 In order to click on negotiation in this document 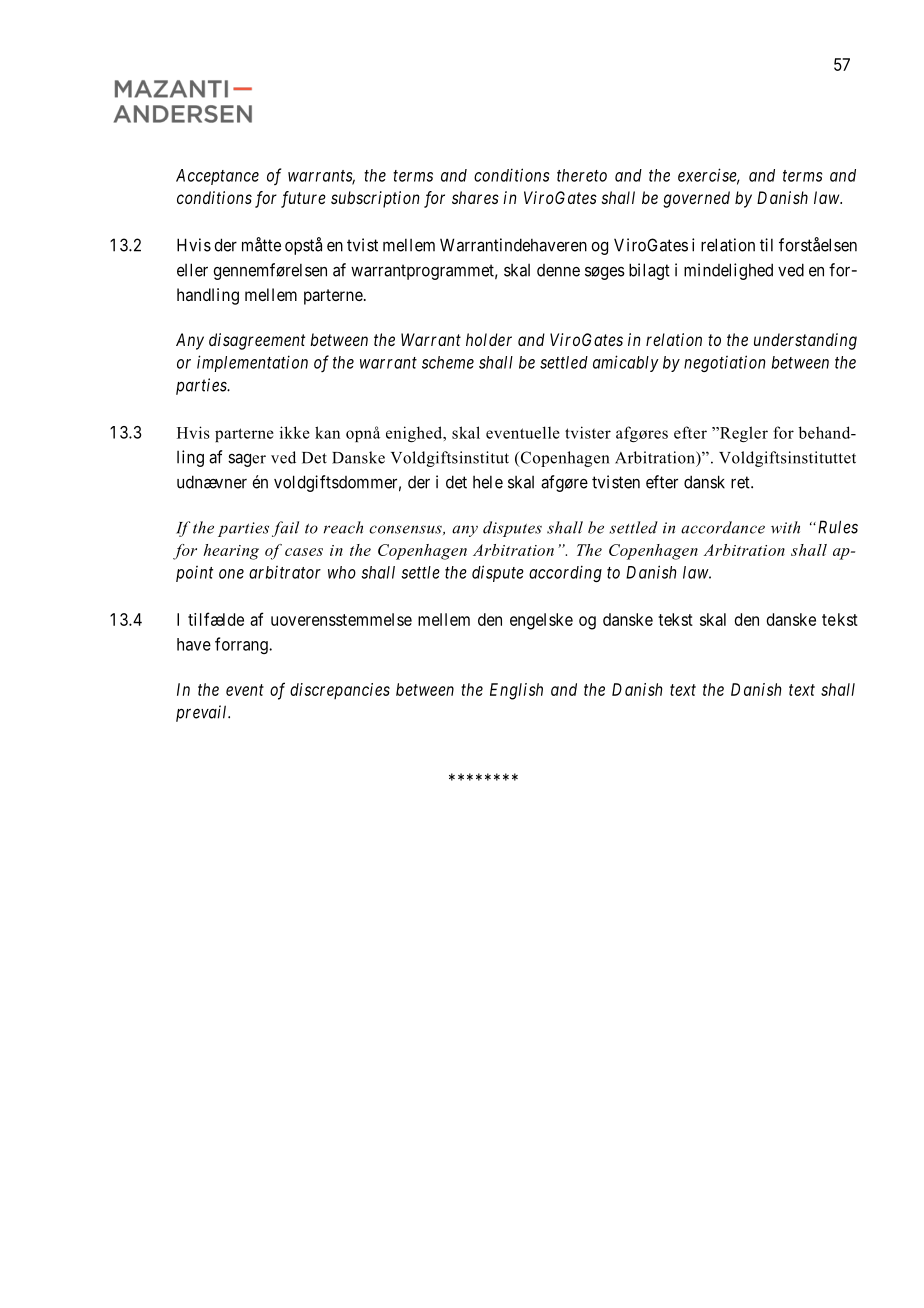, I will do `click(724, 363)`.
